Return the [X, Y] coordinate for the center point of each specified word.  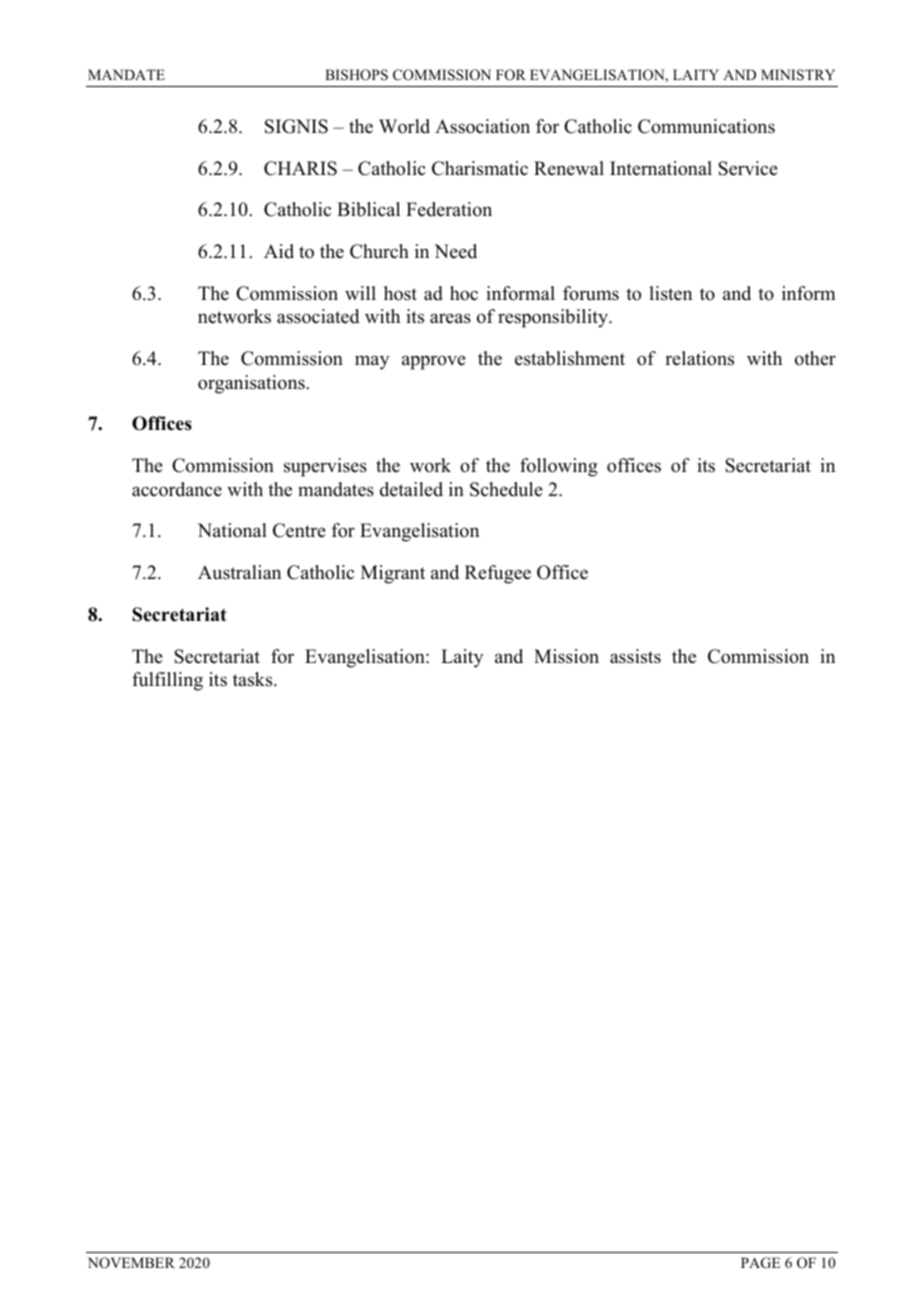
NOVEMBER [131, 1263]
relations [699, 358]
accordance [177, 489]
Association [482, 126]
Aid [279, 251]
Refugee [498, 574]
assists [635, 656]
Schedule [506, 489]
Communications [706, 126]
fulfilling [167, 681]
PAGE [760, 1263]
